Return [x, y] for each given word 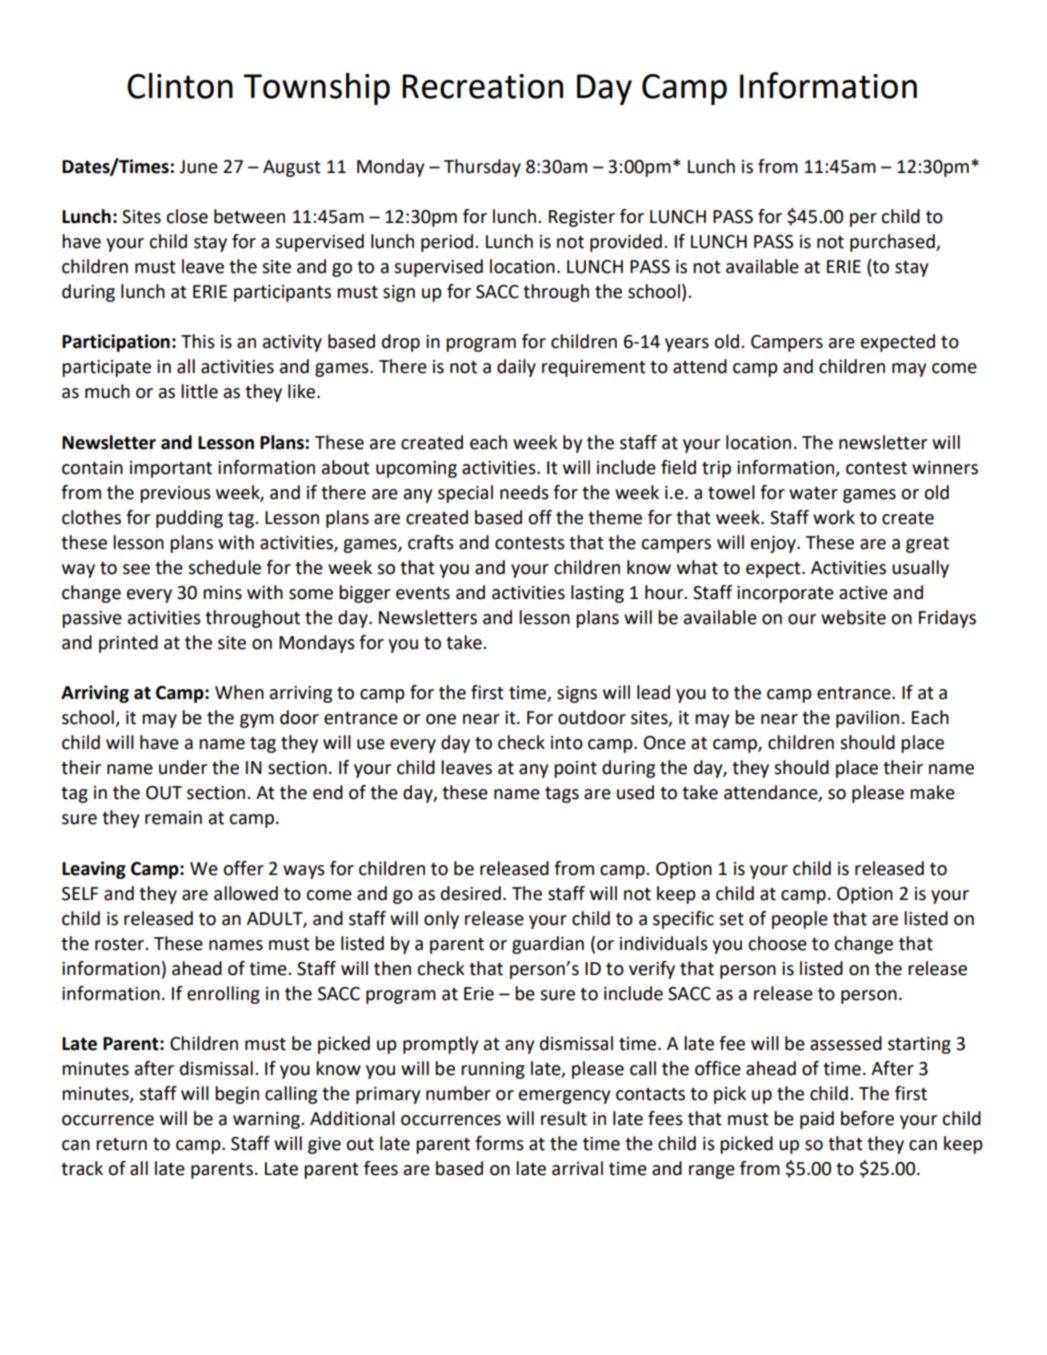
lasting [597, 594]
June [198, 167]
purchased [893, 243]
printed [128, 644]
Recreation [482, 86]
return [121, 1144]
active [863, 593]
